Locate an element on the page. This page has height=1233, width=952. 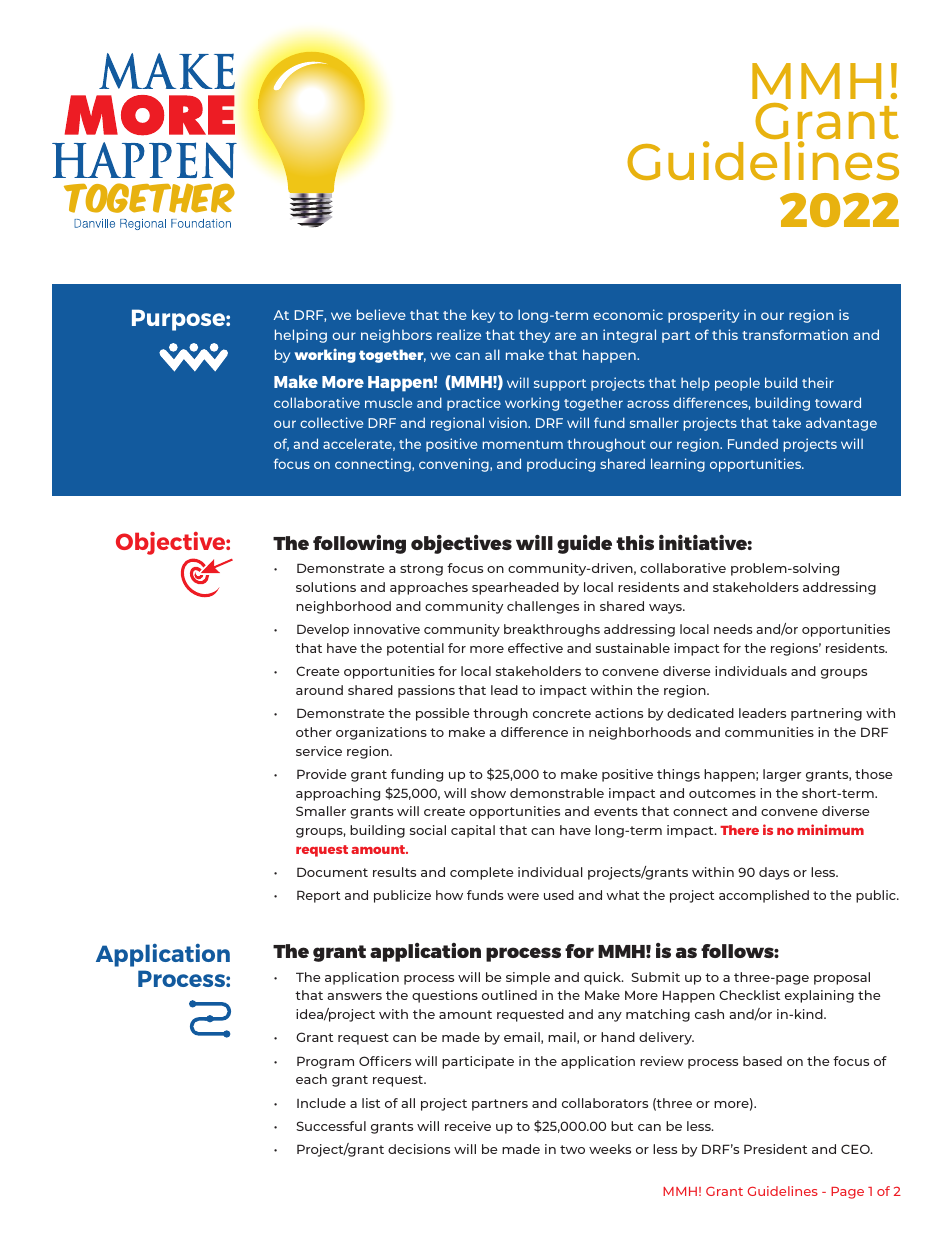
President is located at coordinates (775, 1149).
